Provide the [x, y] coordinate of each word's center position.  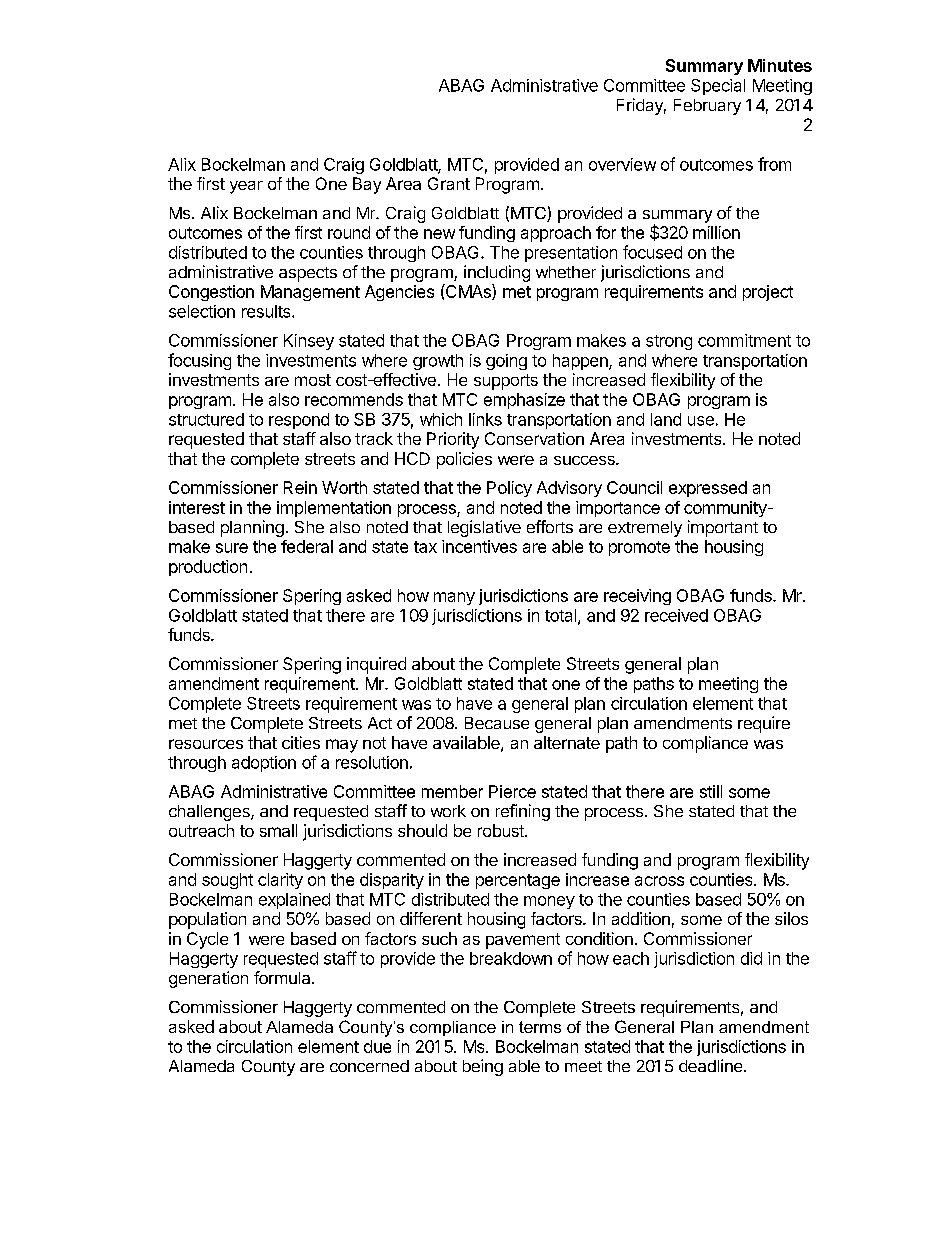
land [666, 419]
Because [497, 723]
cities [301, 742]
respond [299, 421]
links [485, 419]
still [711, 791]
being [483, 1067]
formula [283, 977]
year [246, 187]
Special [718, 87]
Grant [449, 183]
